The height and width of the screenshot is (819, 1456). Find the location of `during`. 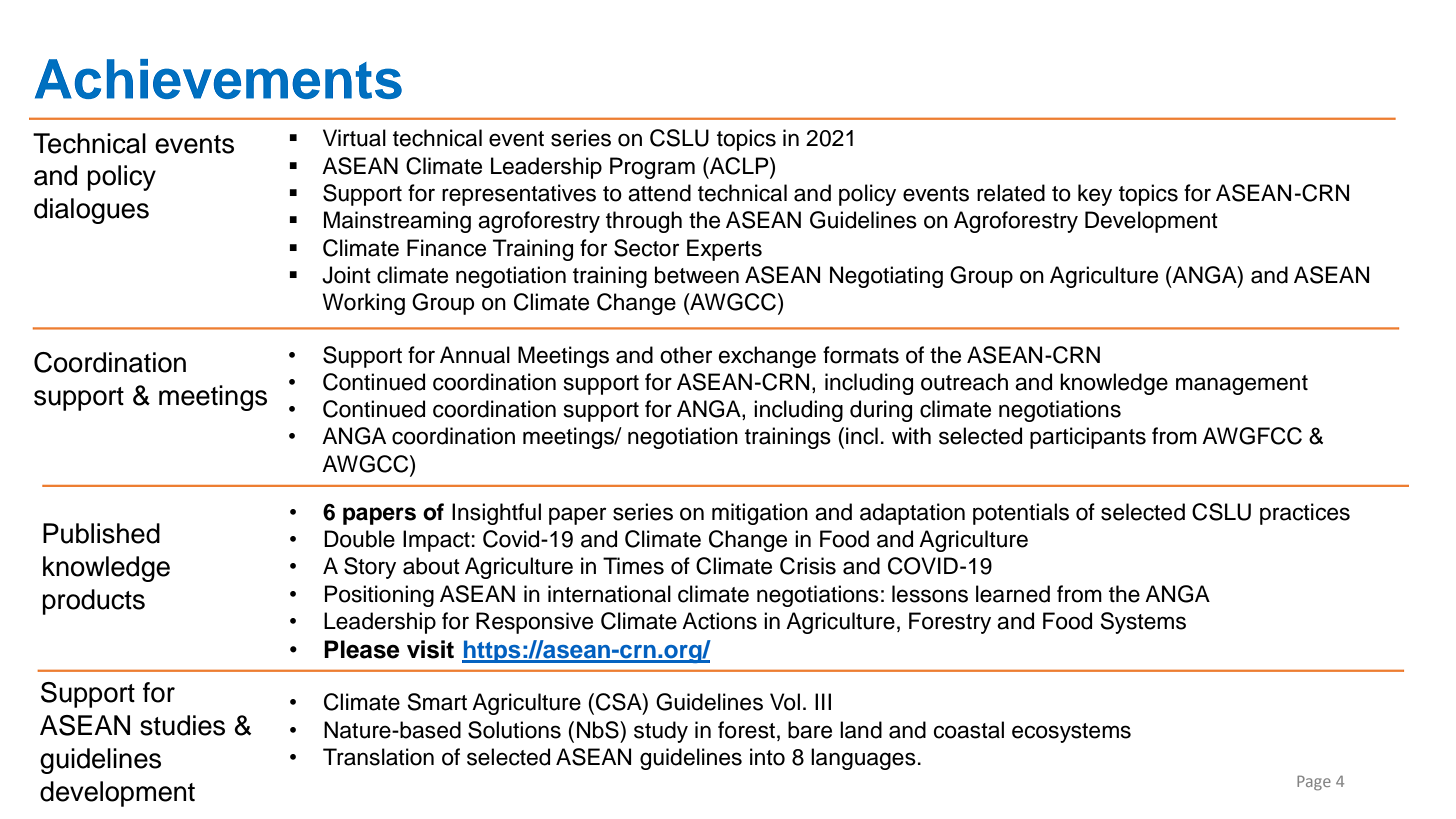

during is located at coordinates (881, 411).
